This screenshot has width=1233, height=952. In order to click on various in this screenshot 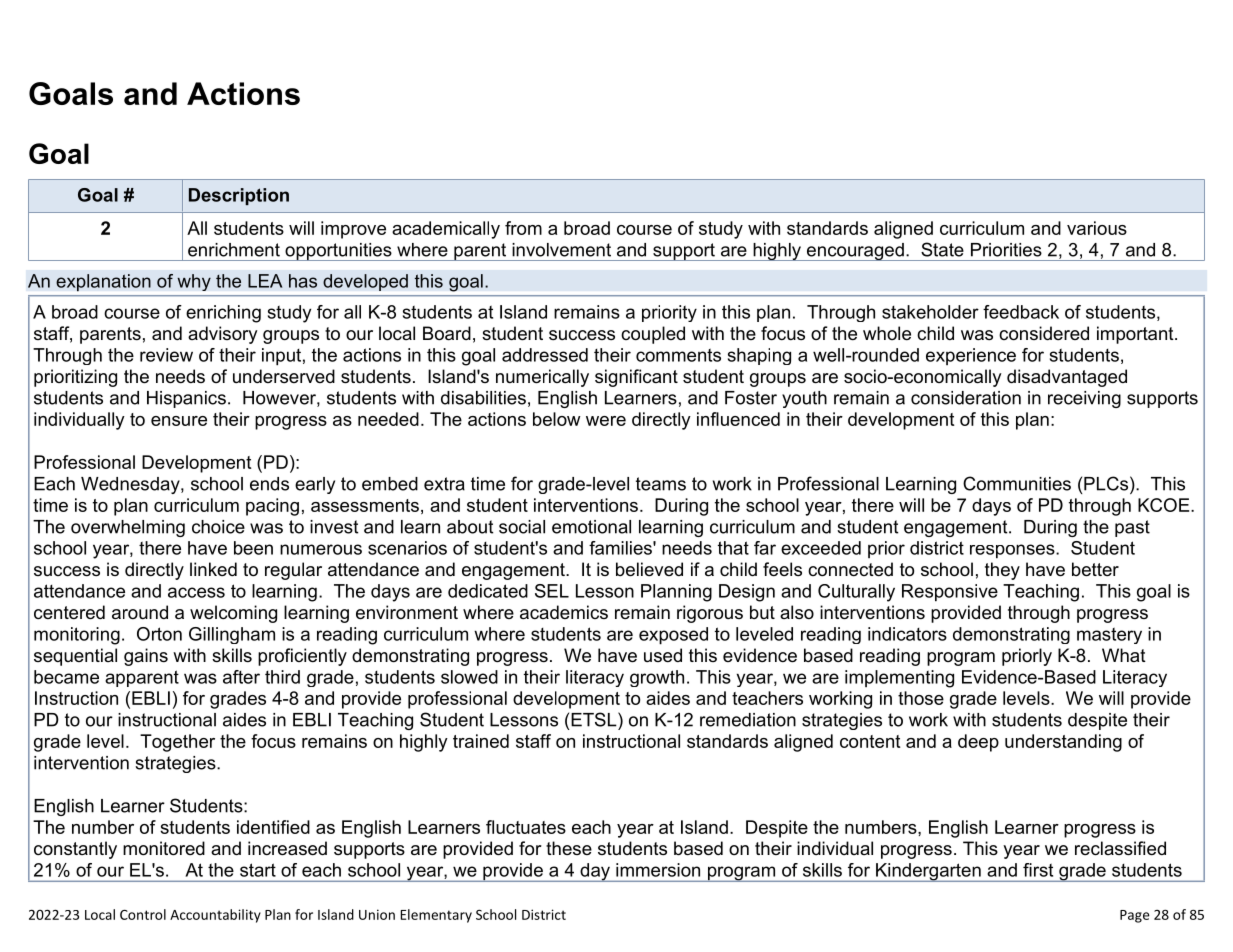, I will do `click(1097, 228)`.
